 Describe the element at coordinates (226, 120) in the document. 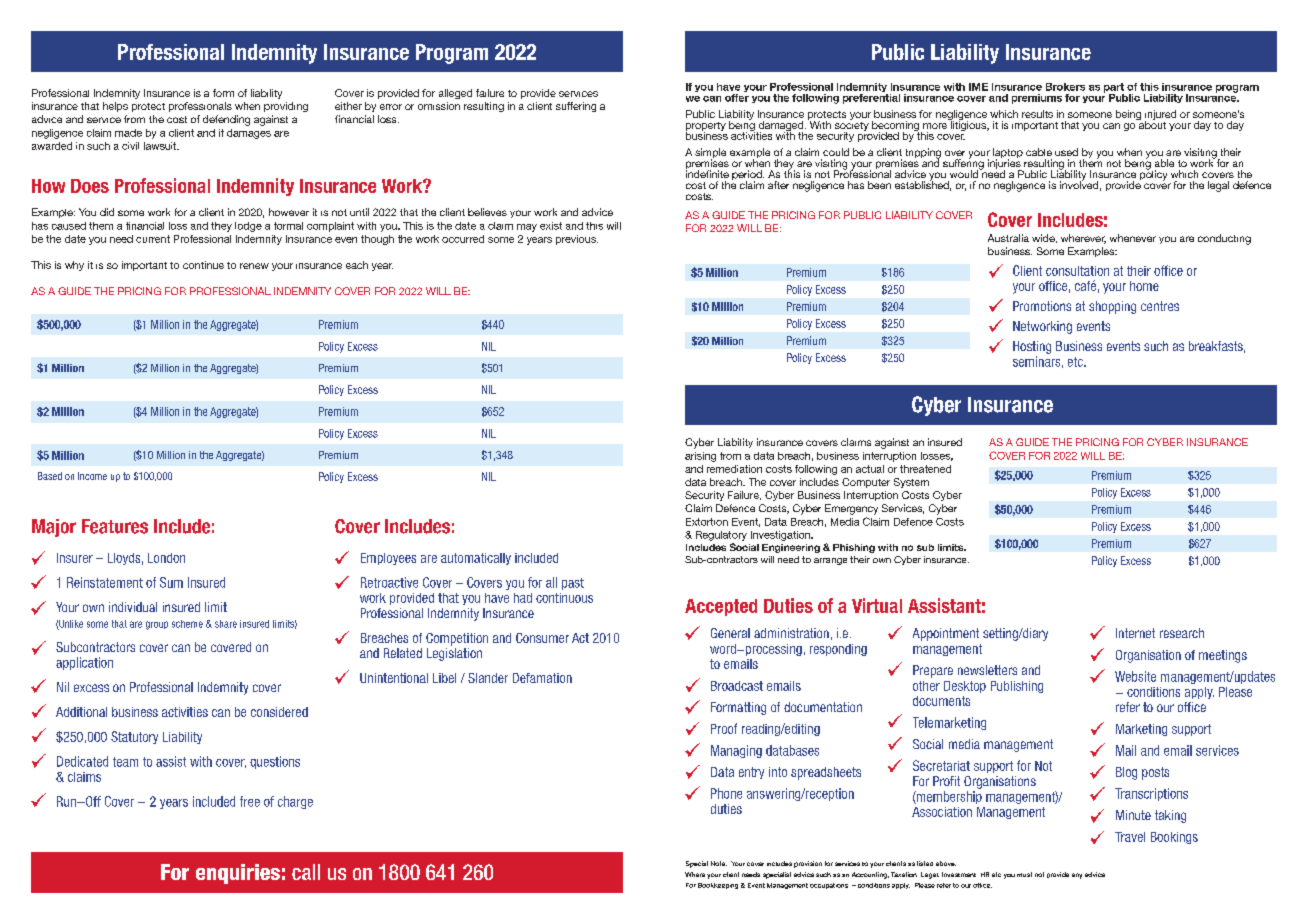

I see `defending` at that location.
